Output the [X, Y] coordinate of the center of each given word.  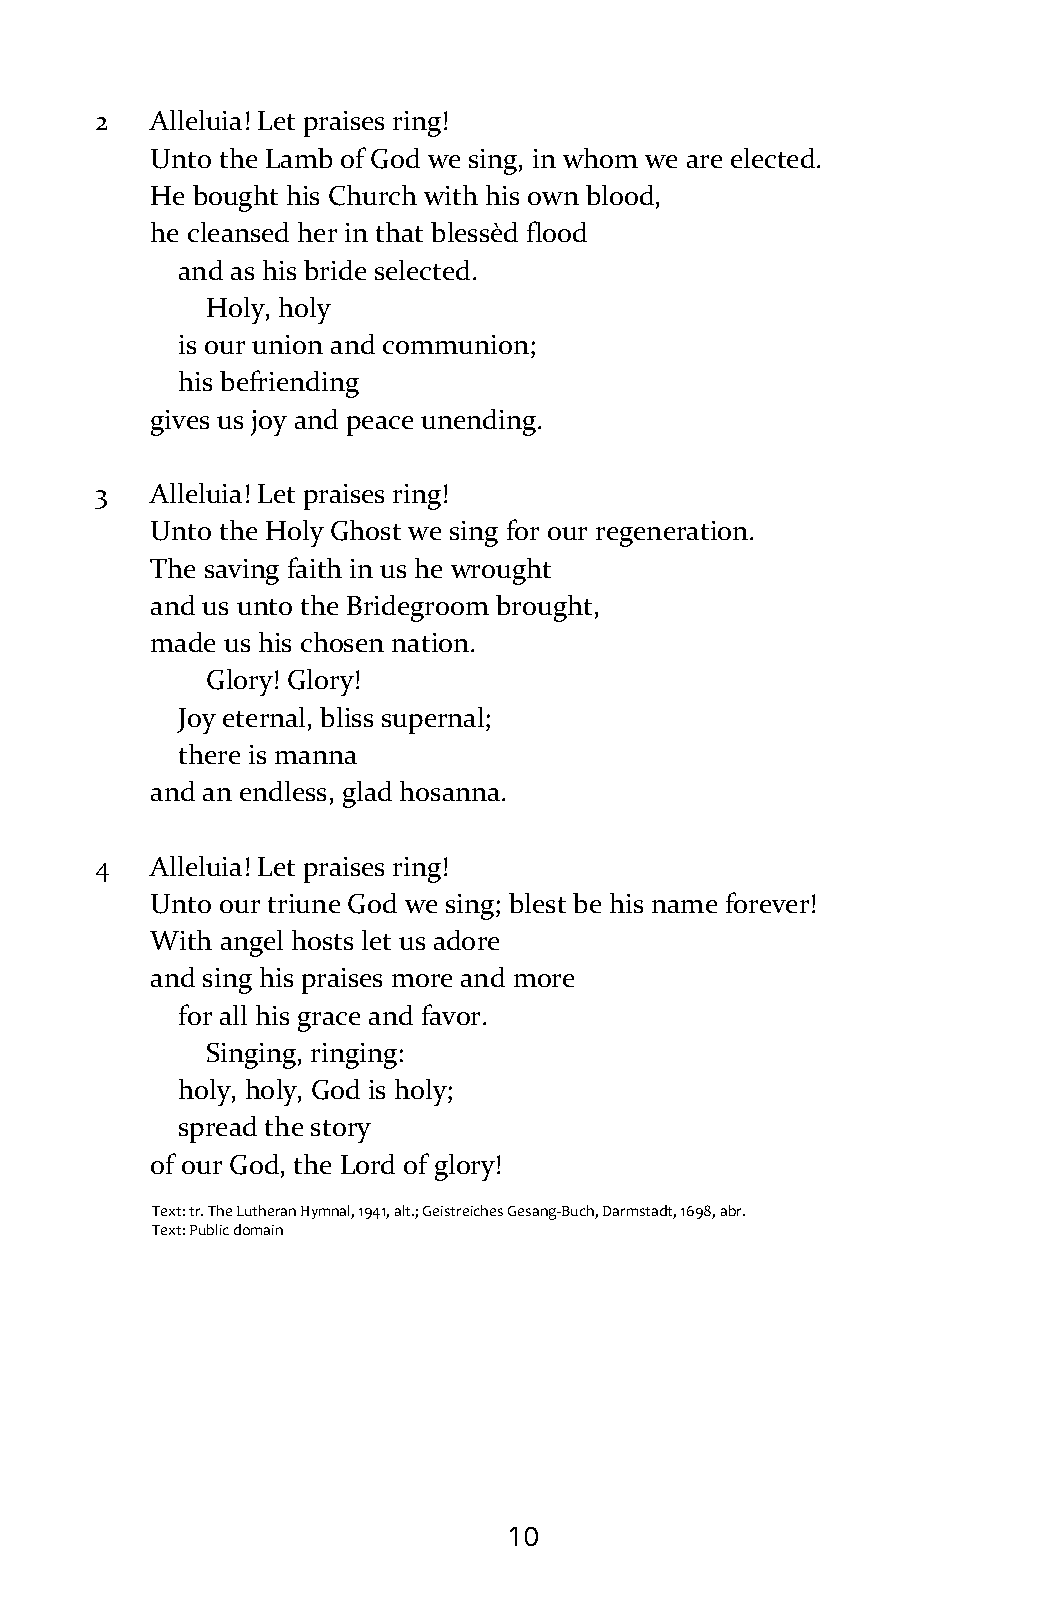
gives [180, 423]
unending [480, 422]
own [553, 198]
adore [466, 940]
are [704, 161]
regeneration [673, 534]
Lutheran [266, 1210]
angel [252, 943]
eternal [266, 718]
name [684, 906]
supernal [434, 720]
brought [544, 608]
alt [404, 1210]
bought [235, 198]
